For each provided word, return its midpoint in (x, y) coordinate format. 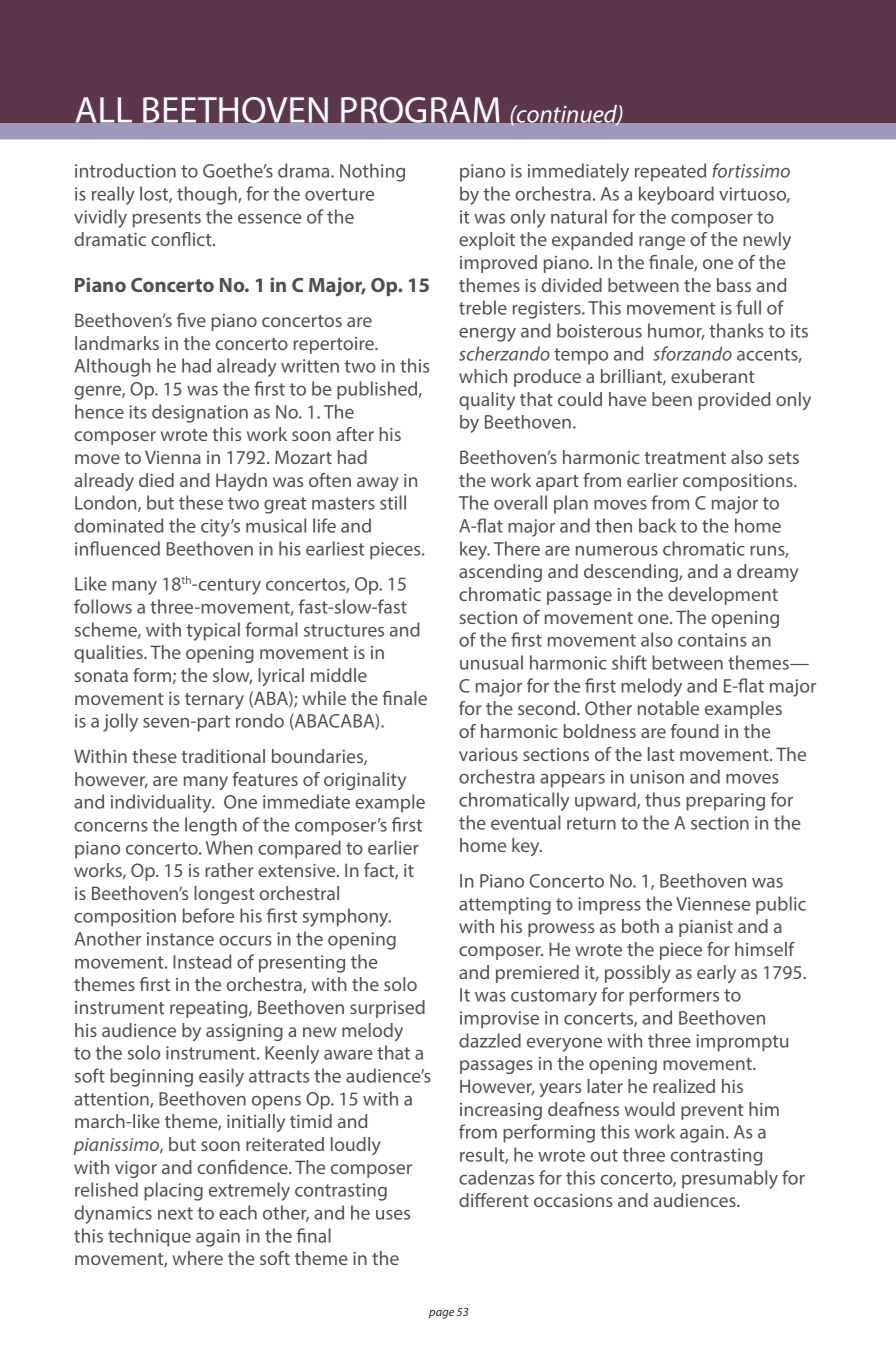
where (198, 1258)
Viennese (713, 904)
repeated (670, 172)
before (208, 915)
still (393, 502)
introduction (125, 170)
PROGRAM (420, 110)
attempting (505, 906)
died (156, 480)
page (441, 1314)
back (657, 525)
